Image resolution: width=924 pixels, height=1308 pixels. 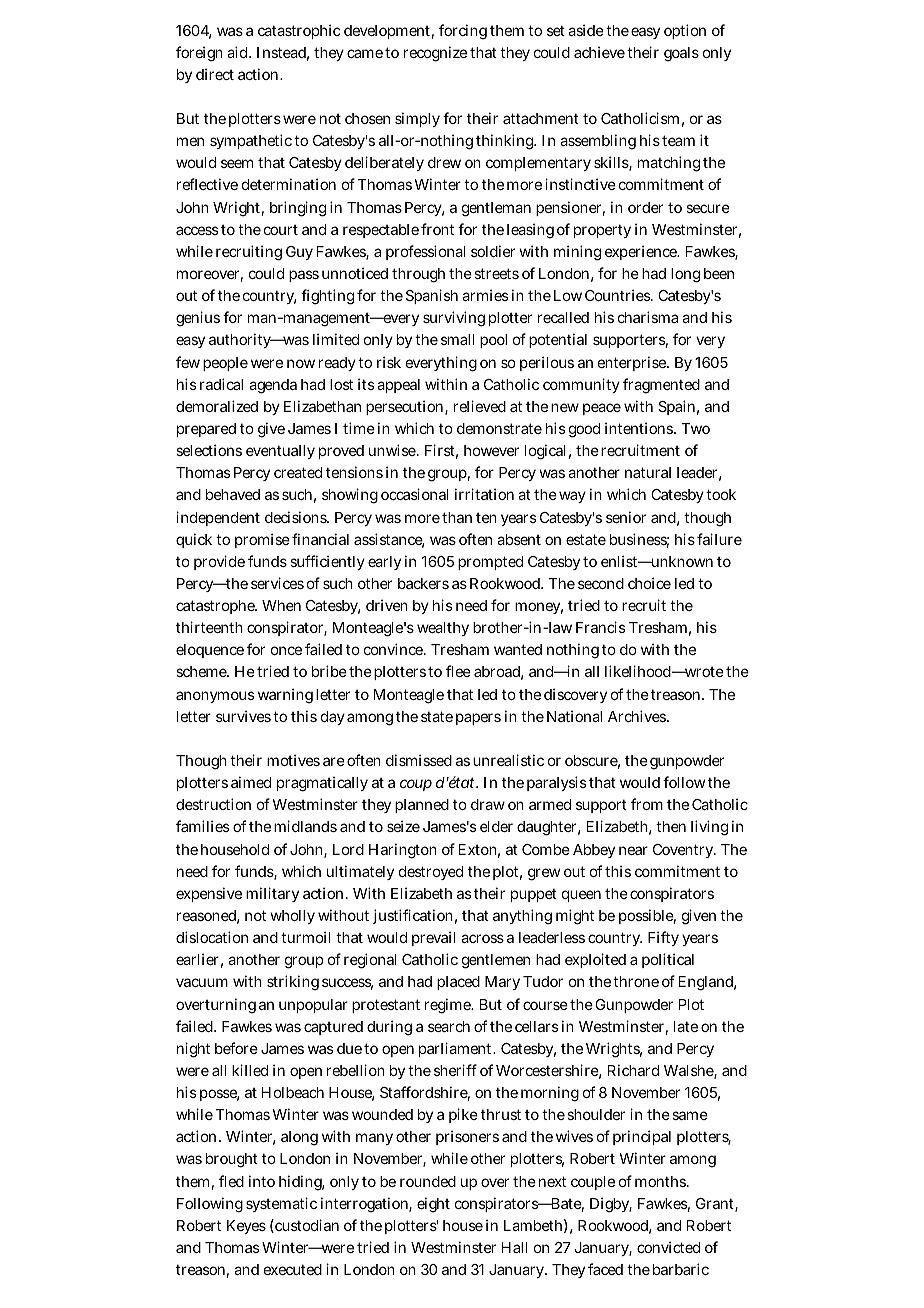 I want to click on aid, so click(x=239, y=52).
